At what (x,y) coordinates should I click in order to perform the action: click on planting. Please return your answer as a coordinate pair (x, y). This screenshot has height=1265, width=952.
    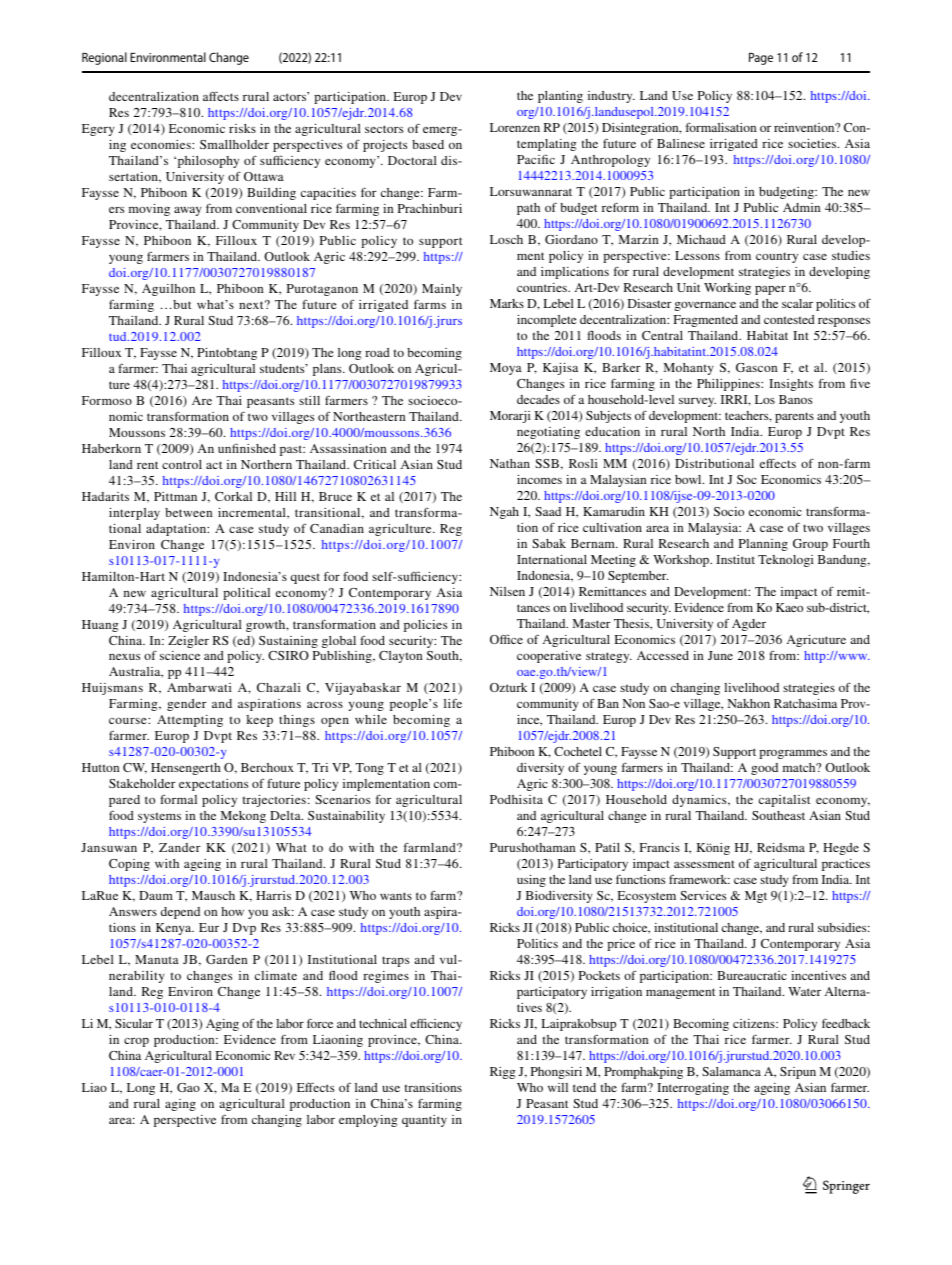
    Looking at the image, I should click on (560, 97).
